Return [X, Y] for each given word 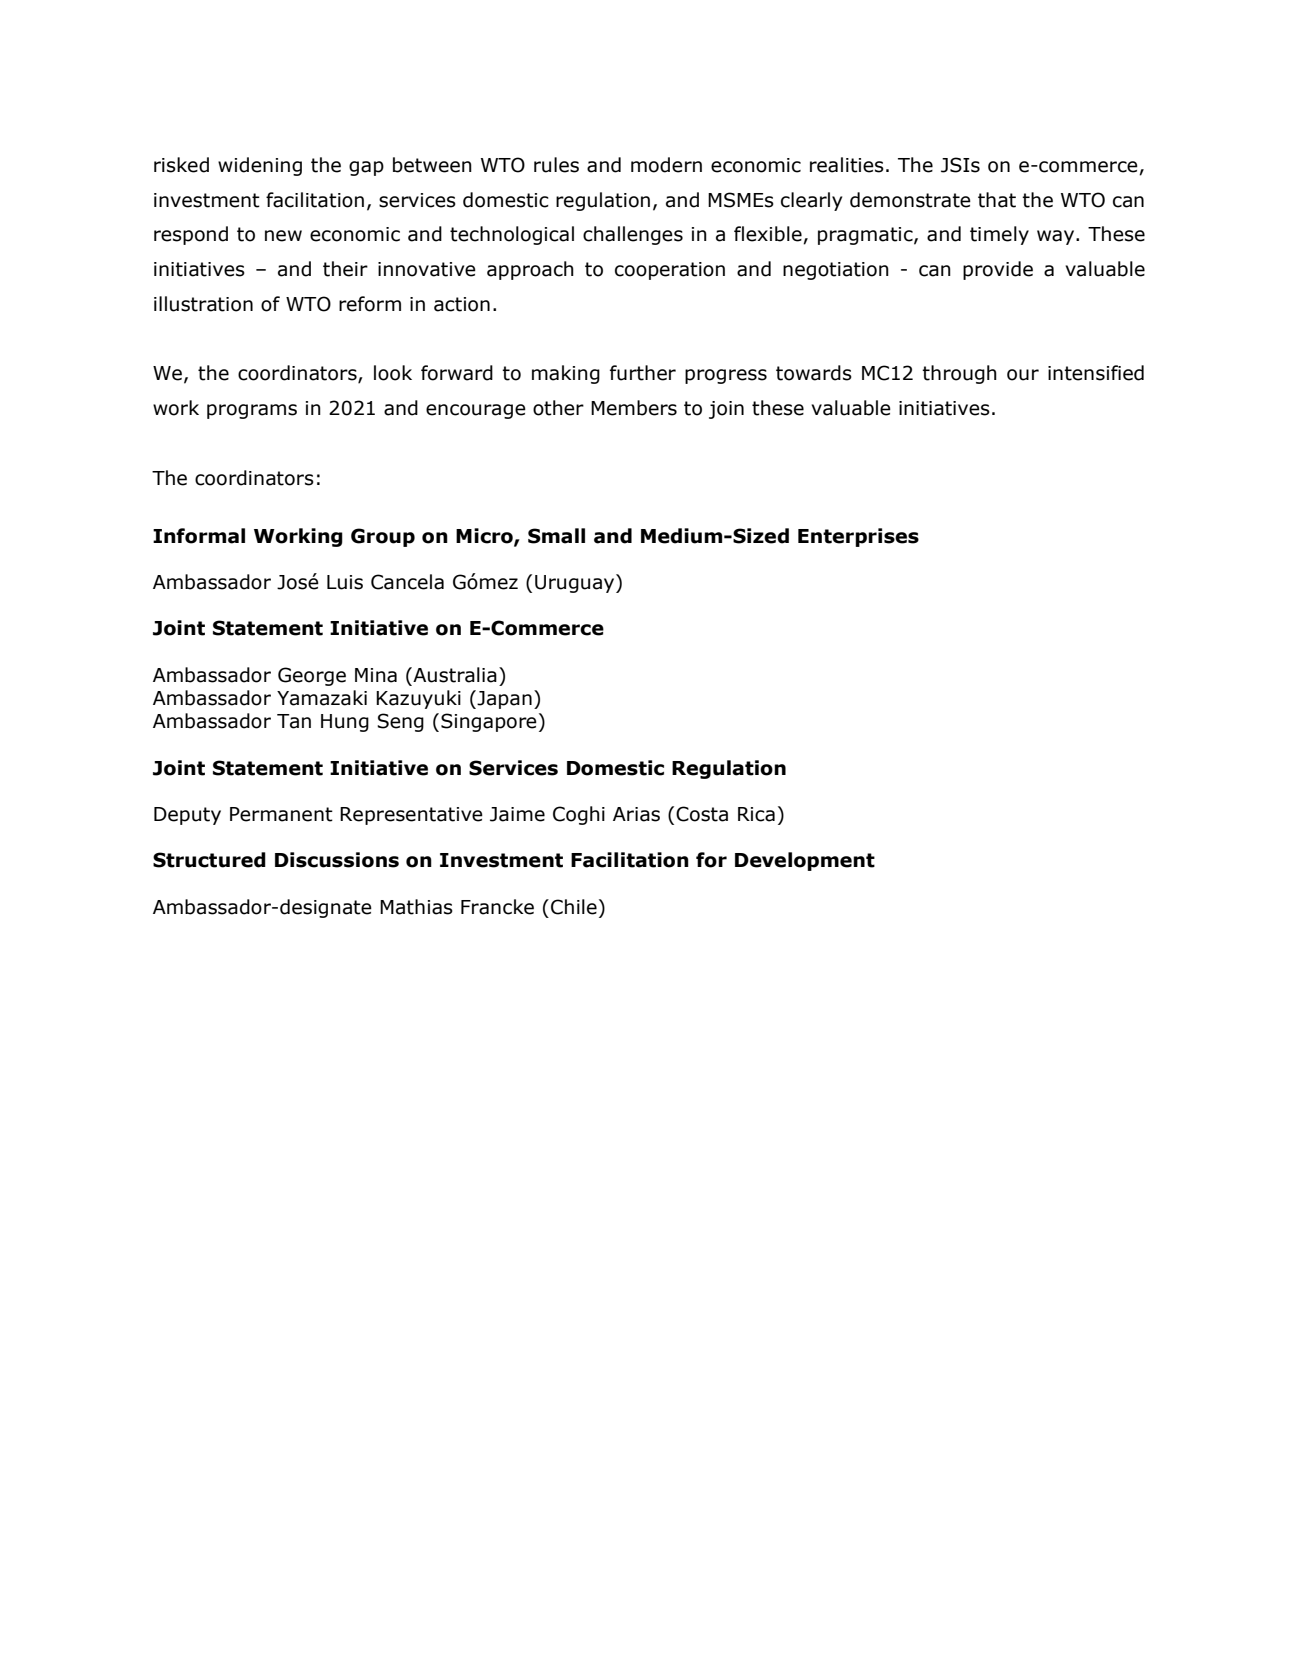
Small [556, 536]
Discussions [337, 860]
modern [666, 165]
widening [260, 166]
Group [383, 537]
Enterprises [858, 537]
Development [805, 861]
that [997, 200]
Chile [574, 907]
